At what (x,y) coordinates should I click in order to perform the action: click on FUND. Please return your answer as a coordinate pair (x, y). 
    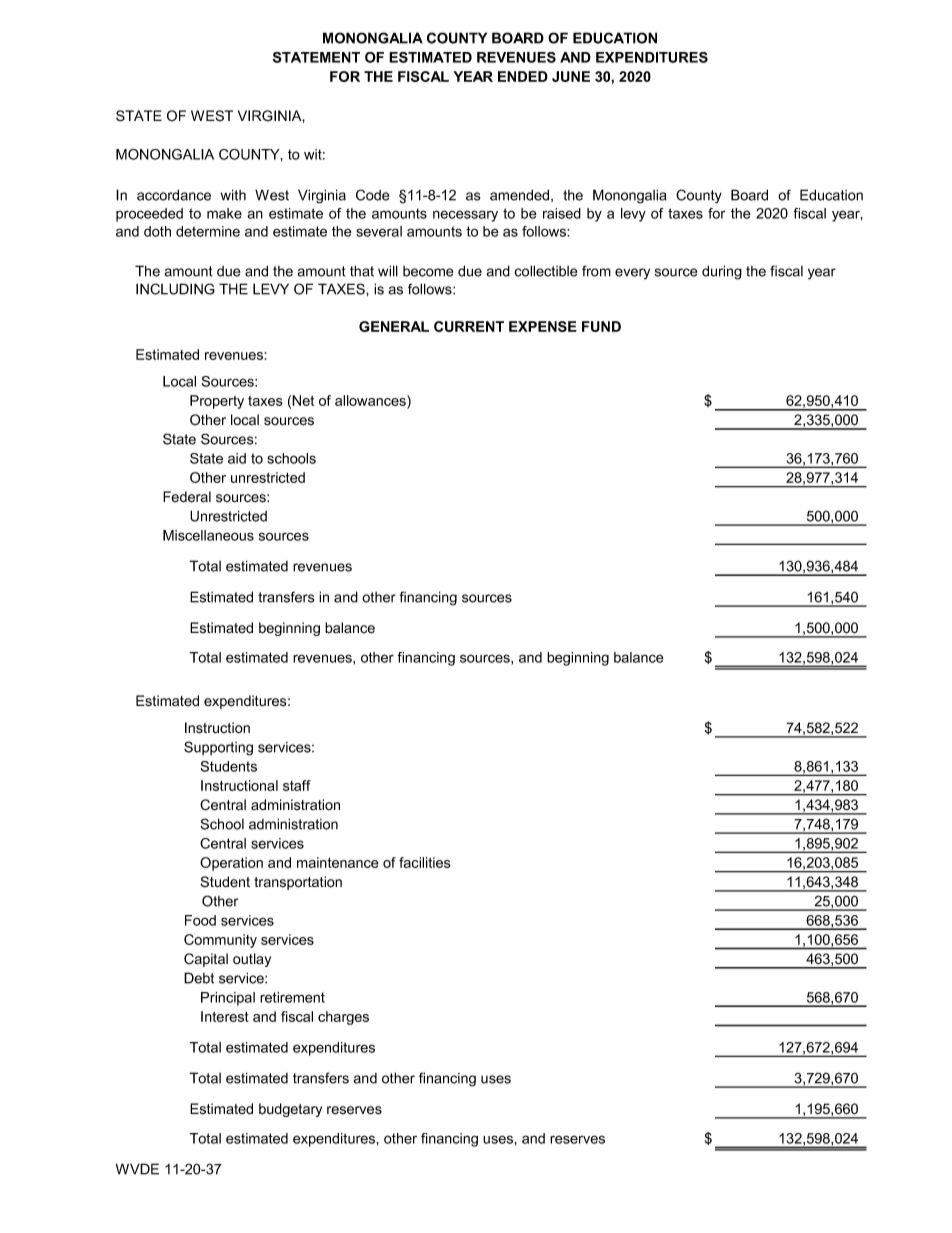
    Looking at the image, I should click on (601, 326).
